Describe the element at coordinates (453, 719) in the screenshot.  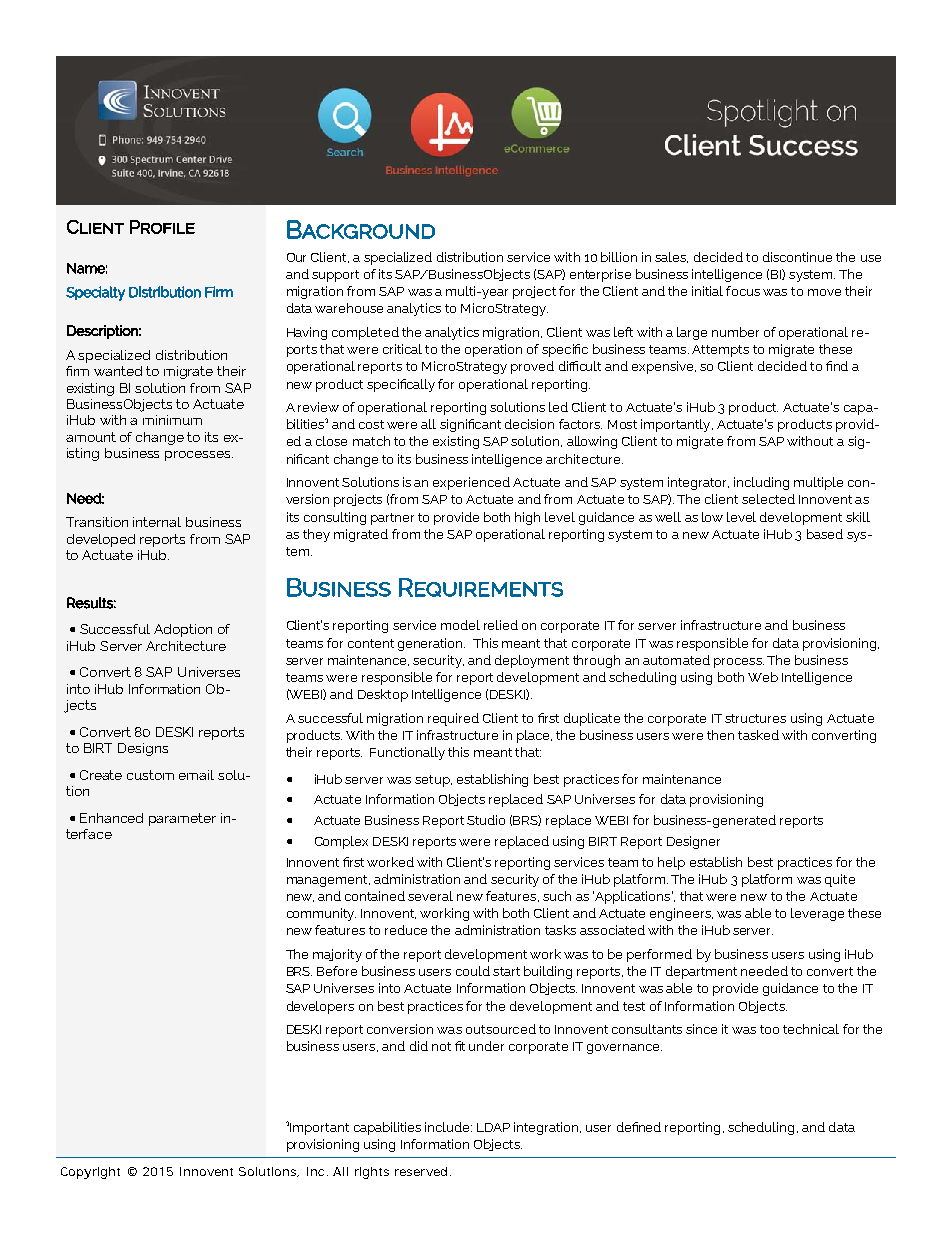
I see `required` at that location.
